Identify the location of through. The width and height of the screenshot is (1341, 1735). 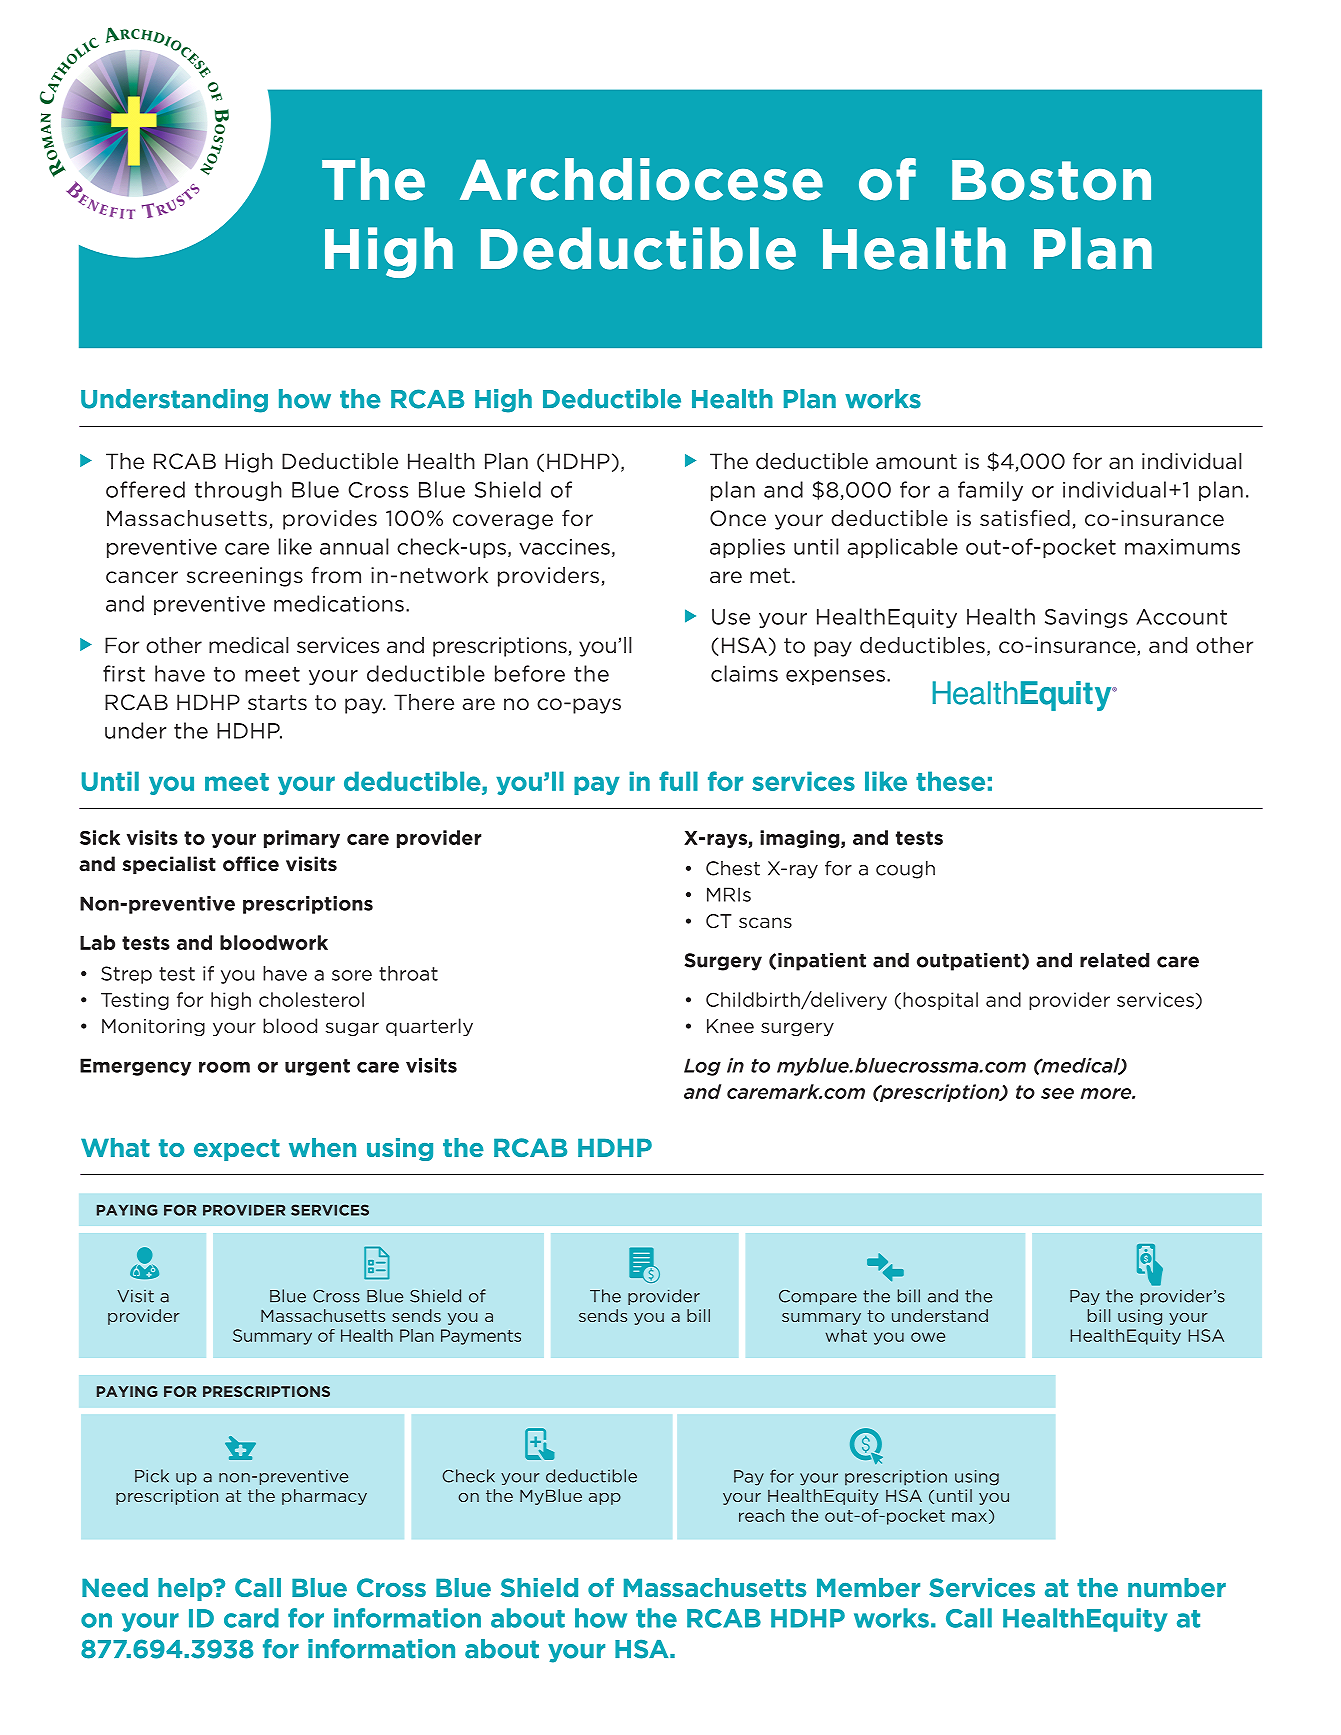
(238, 491).
